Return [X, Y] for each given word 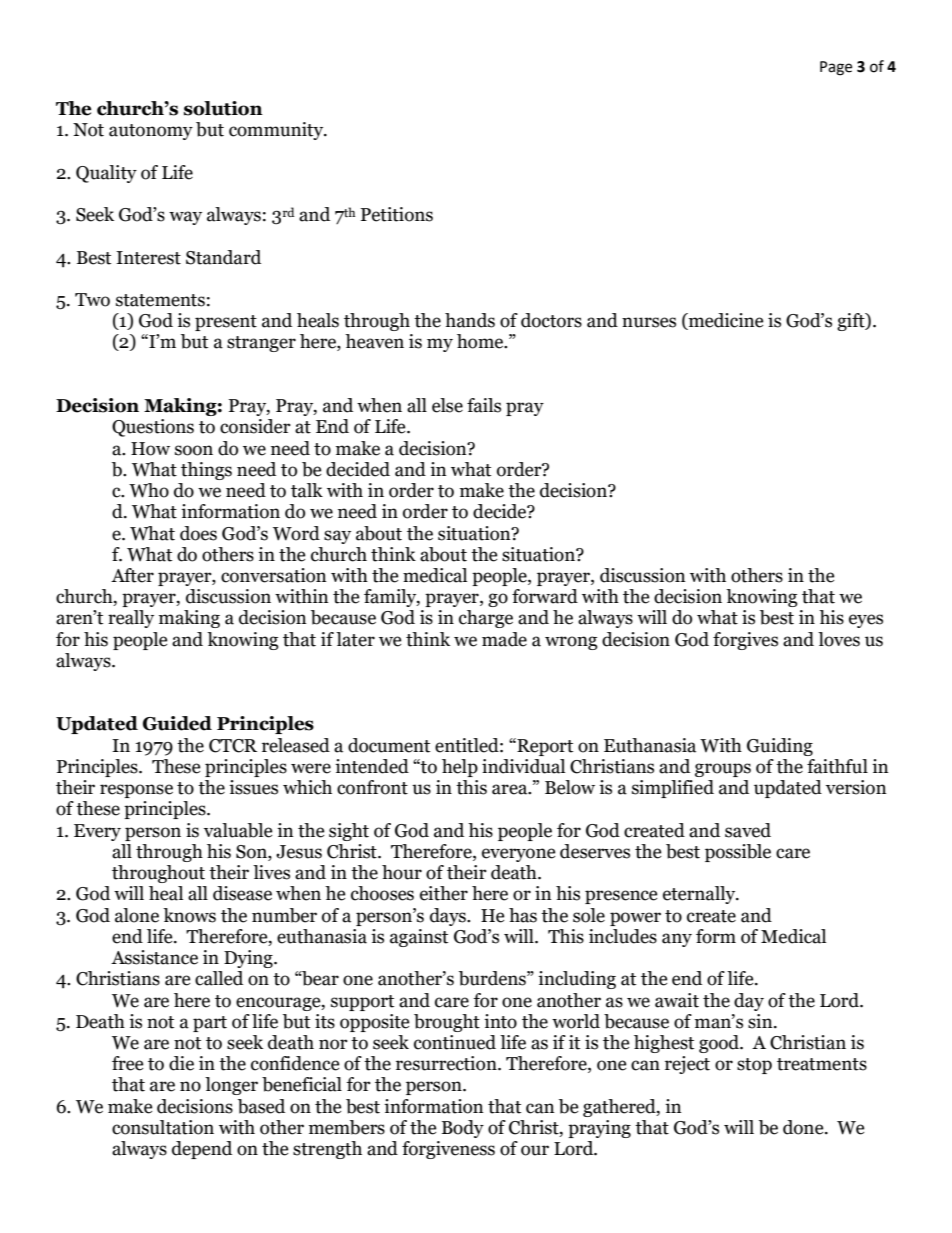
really [131, 619]
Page [836, 68]
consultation [163, 1127]
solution [223, 108]
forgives [745, 641]
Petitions [397, 214]
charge [486, 619]
